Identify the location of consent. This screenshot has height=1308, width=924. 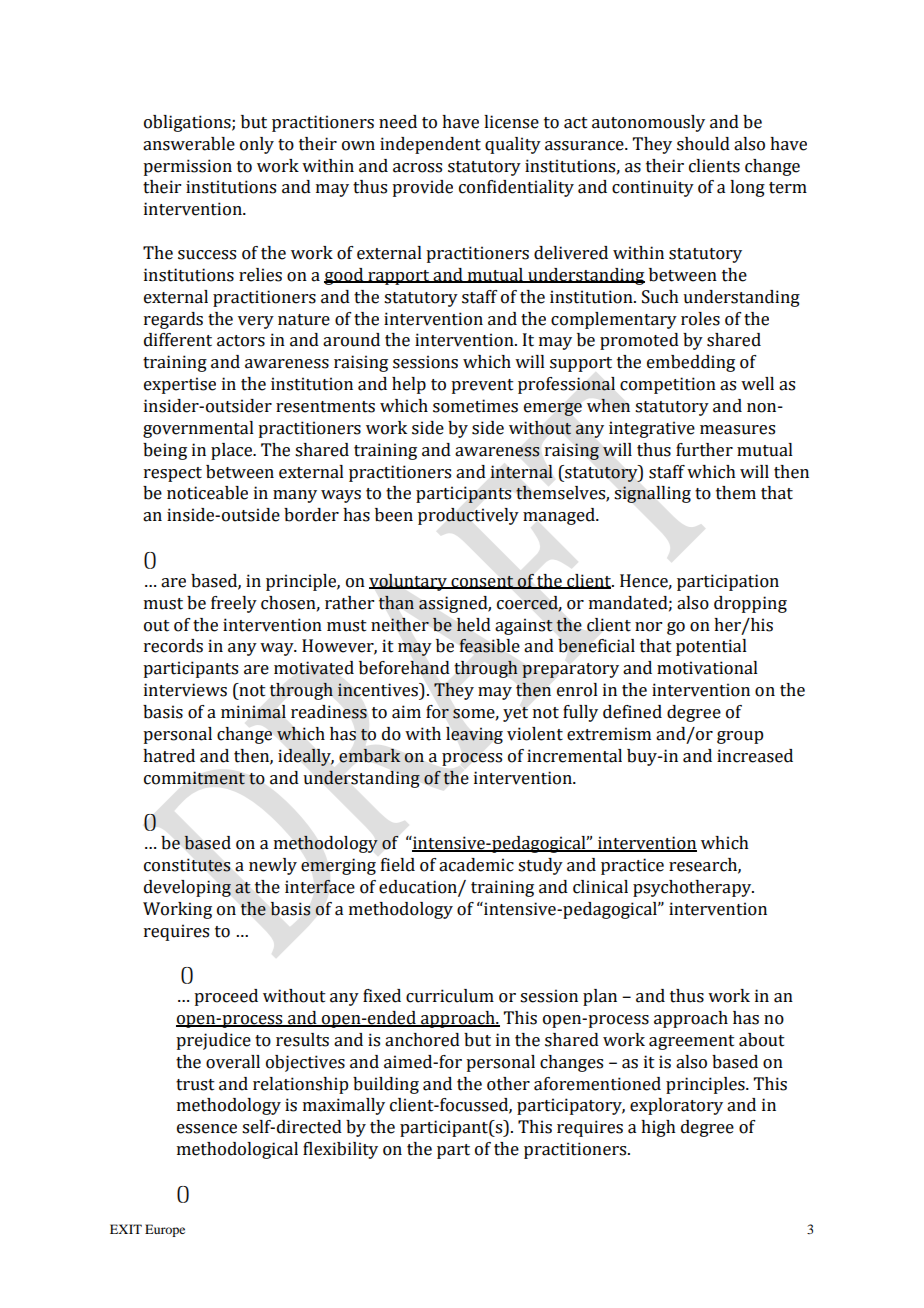
(482, 582).
